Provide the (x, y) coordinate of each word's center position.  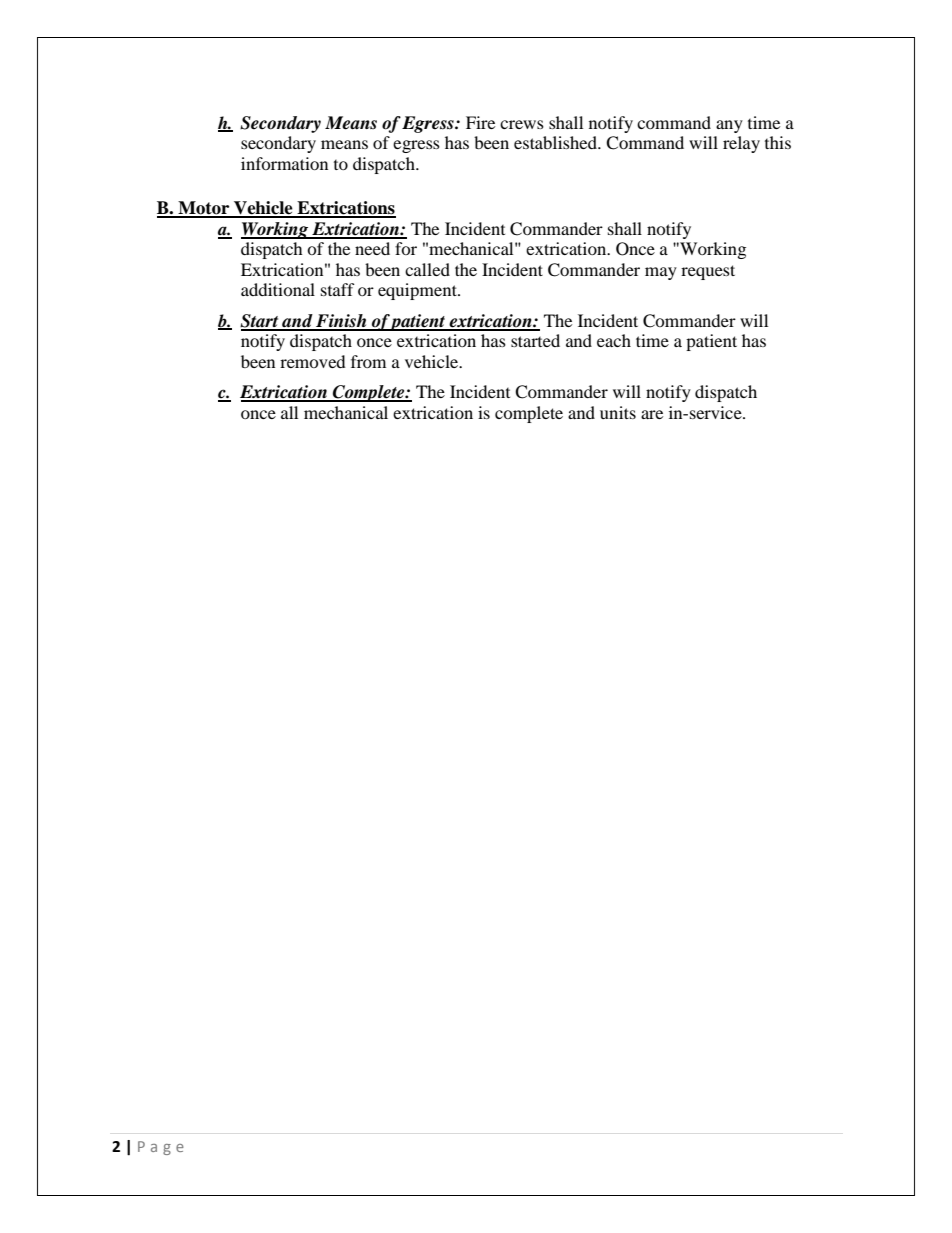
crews (522, 124)
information (284, 163)
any (729, 126)
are (652, 414)
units (618, 412)
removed (313, 361)
